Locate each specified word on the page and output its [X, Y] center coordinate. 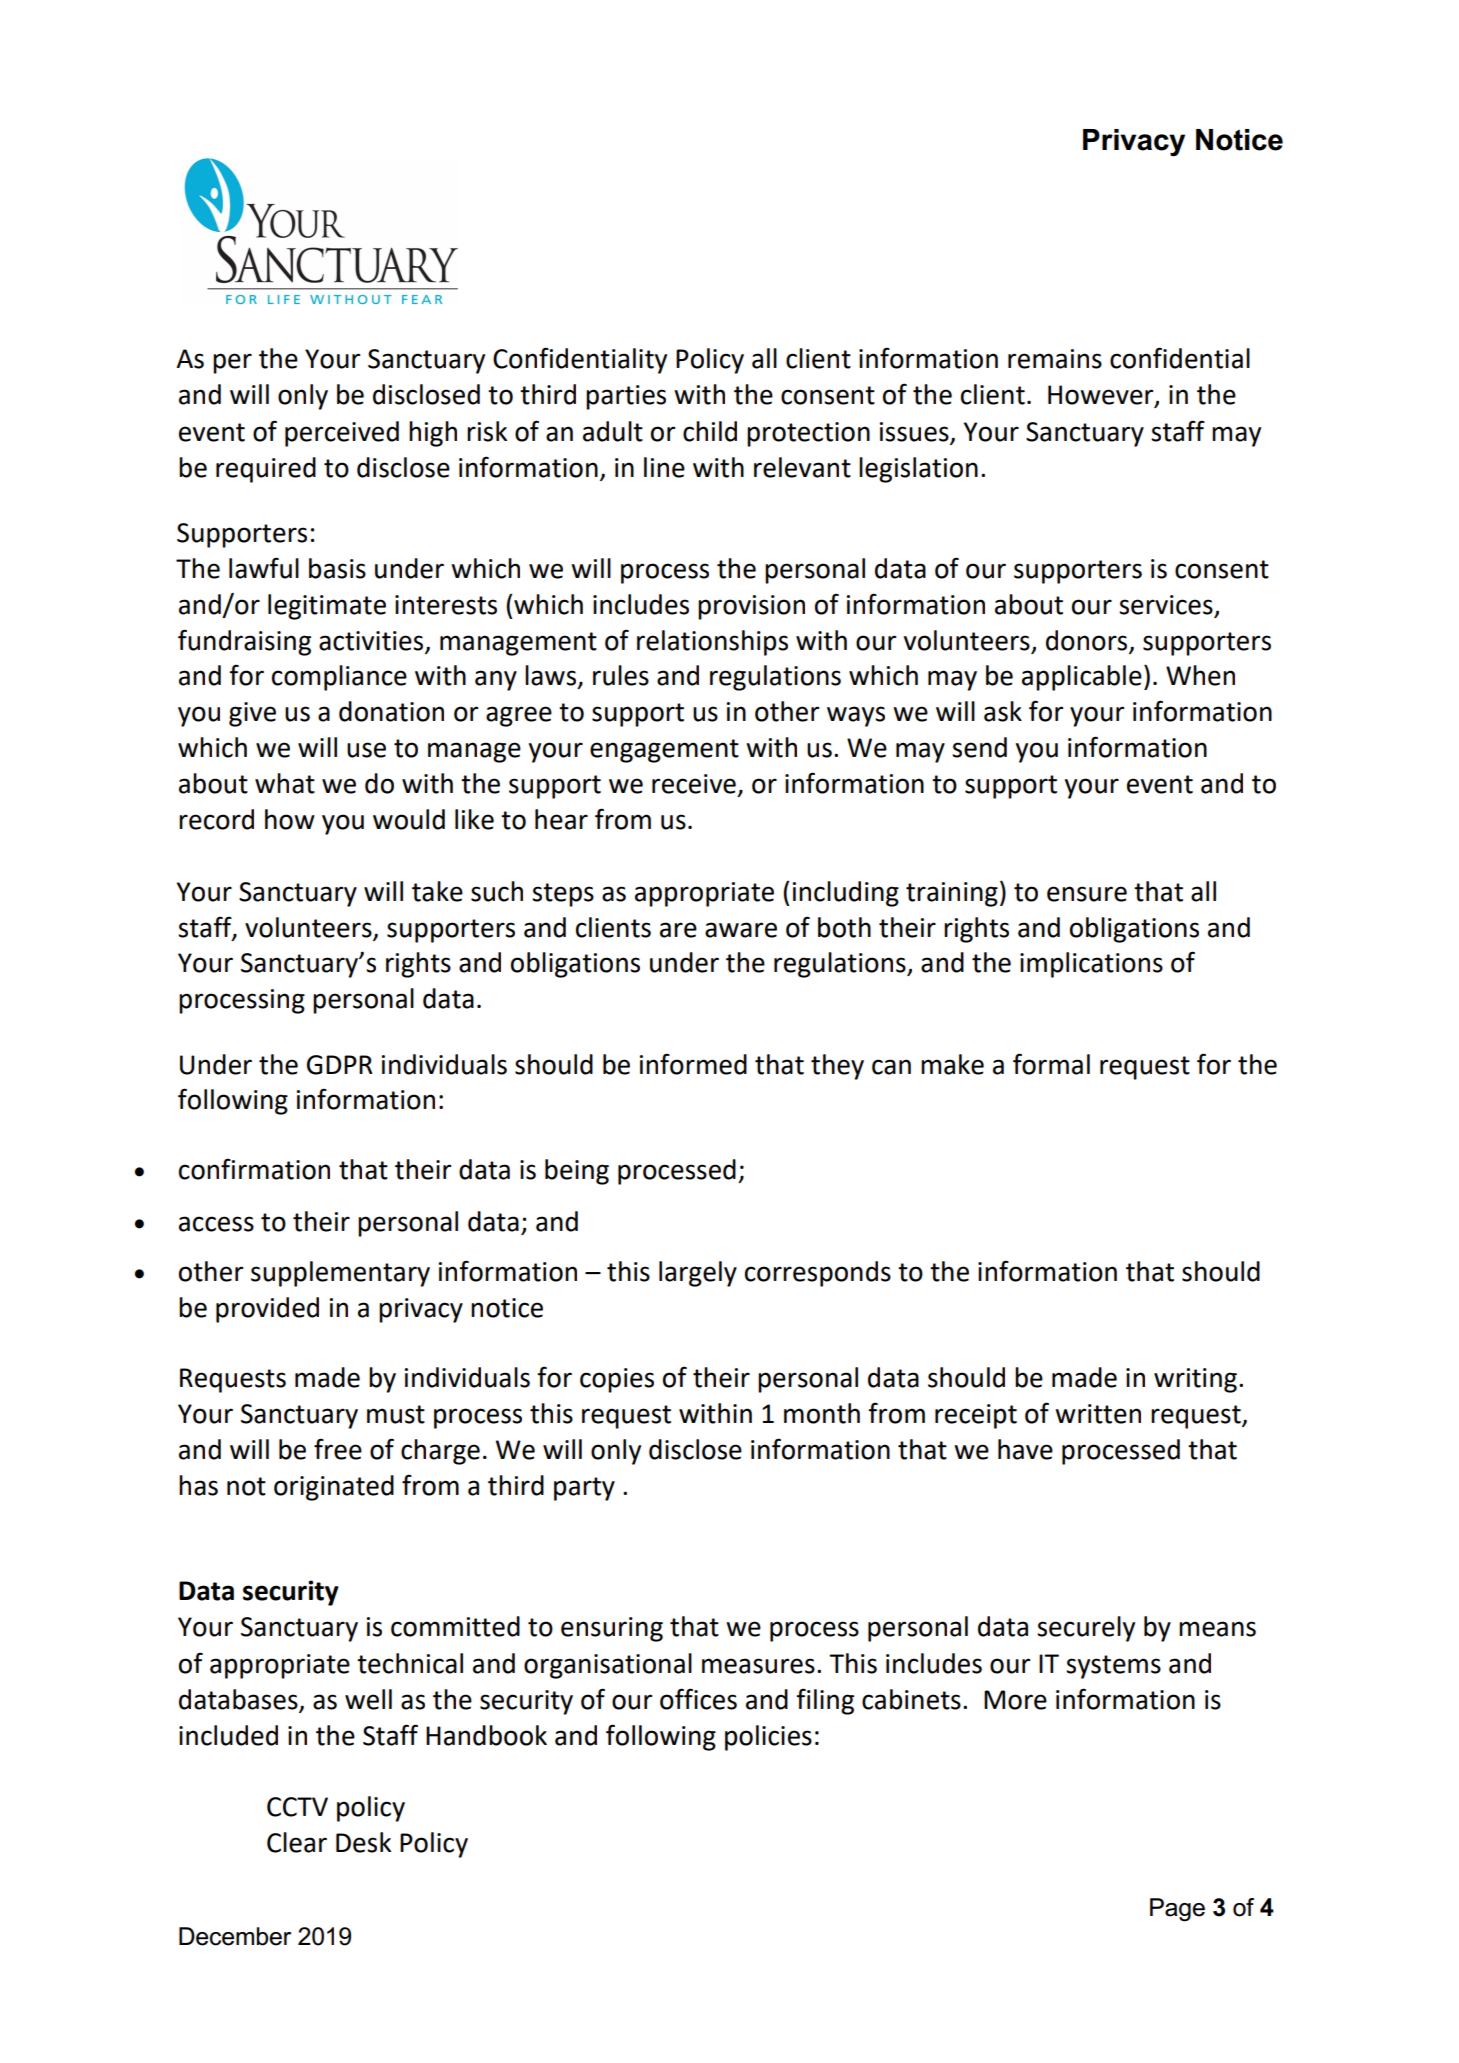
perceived [342, 434]
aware [741, 930]
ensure [1087, 894]
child [710, 431]
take [437, 891]
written [1098, 1414]
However [1102, 396]
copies [617, 1380]
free [338, 1449]
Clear [297, 1842]
